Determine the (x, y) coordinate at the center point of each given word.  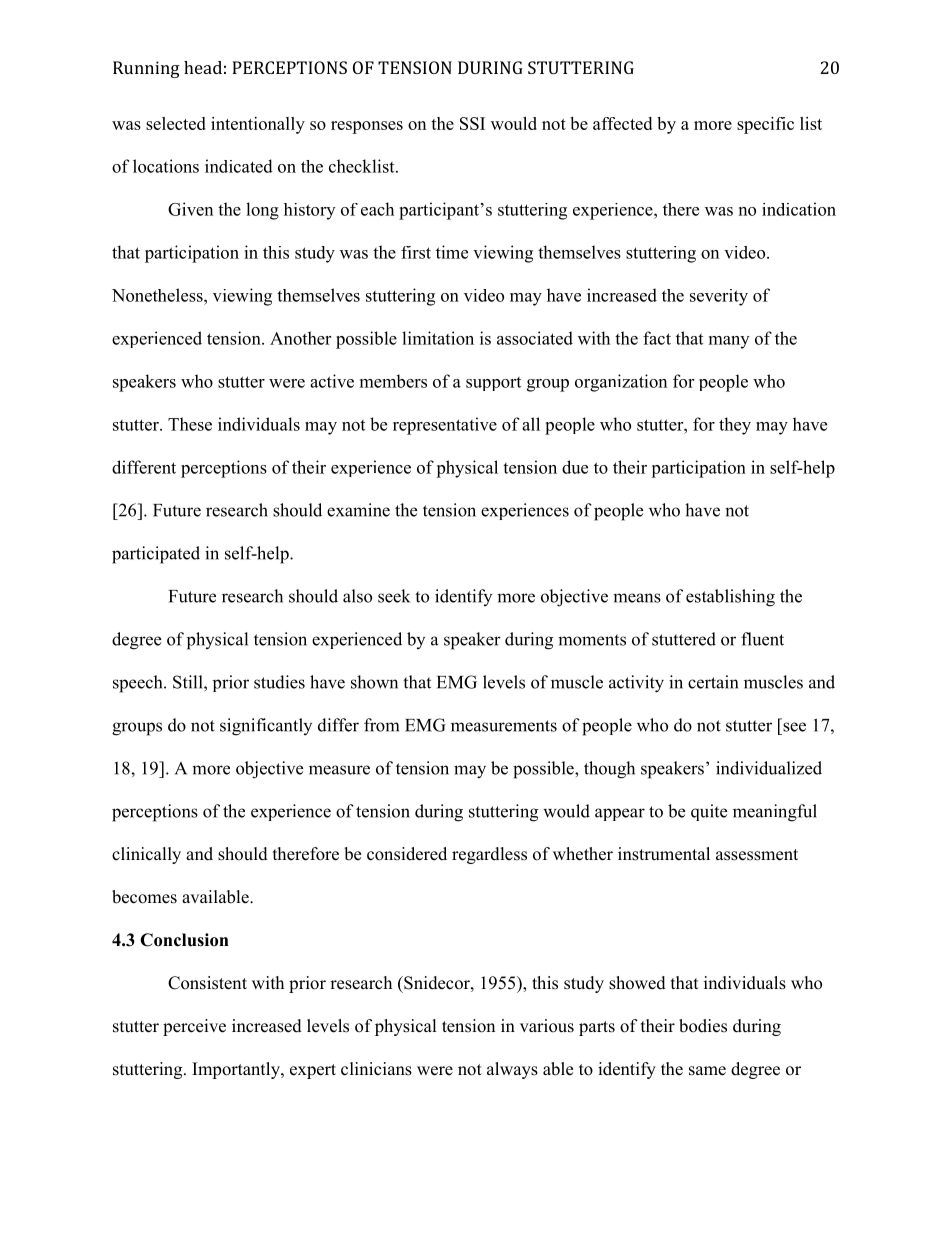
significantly (266, 727)
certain (713, 682)
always (512, 1070)
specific (765, 125)
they (735, 426)
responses (367, 127)
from (381, 725)
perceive (194, 1027)
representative (445, 426)
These (190, 424)
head (203, 67)
